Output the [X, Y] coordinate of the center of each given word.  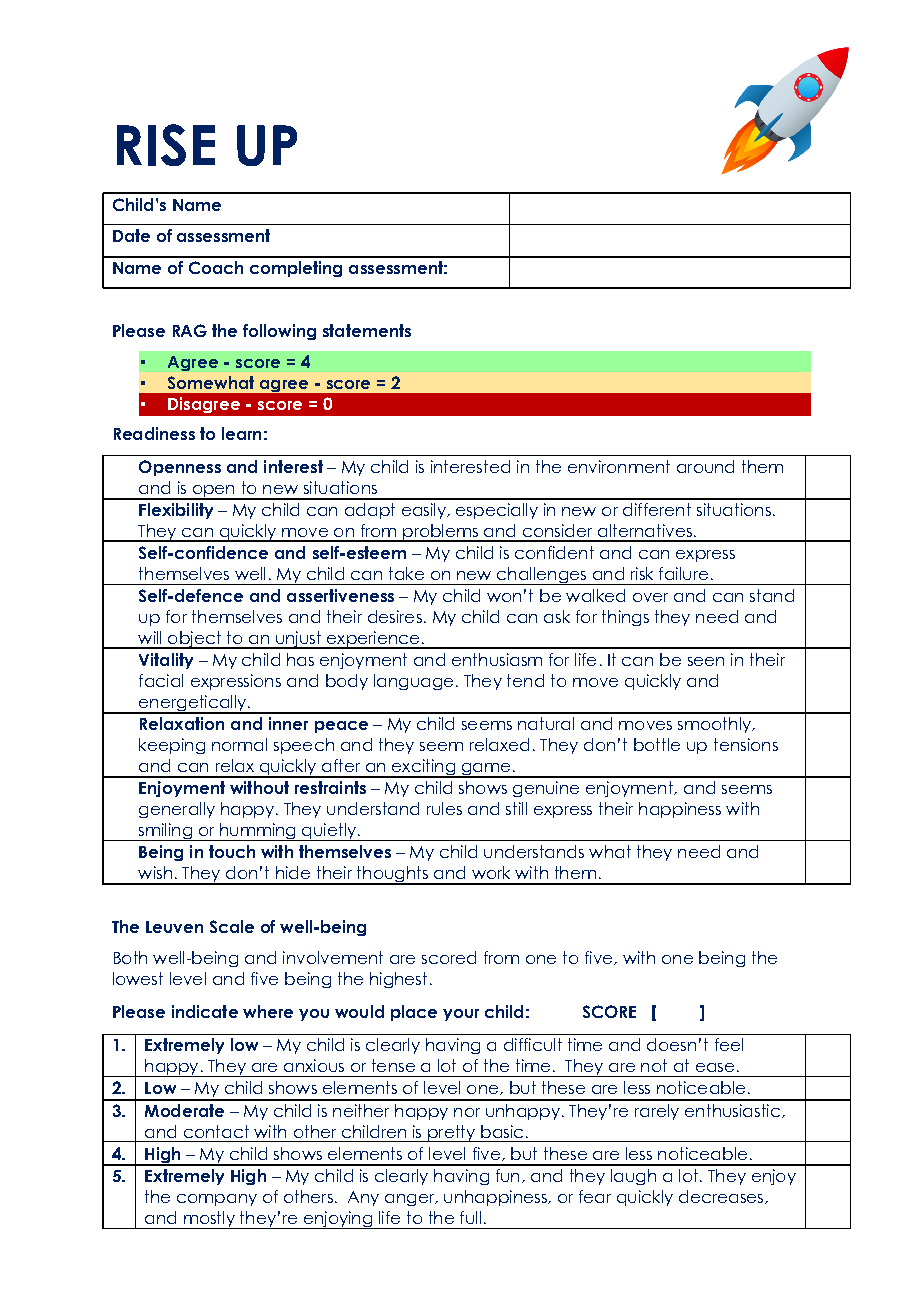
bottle [657, 744]
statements [367, 330]
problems [440, 533]
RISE [166, 145]
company [217, 1200]
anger [411, 1200]
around [705, 466]
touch [232, 851]
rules [444, 808]
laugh [633, 1177]
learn [241, 433]
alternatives [645, 530]
